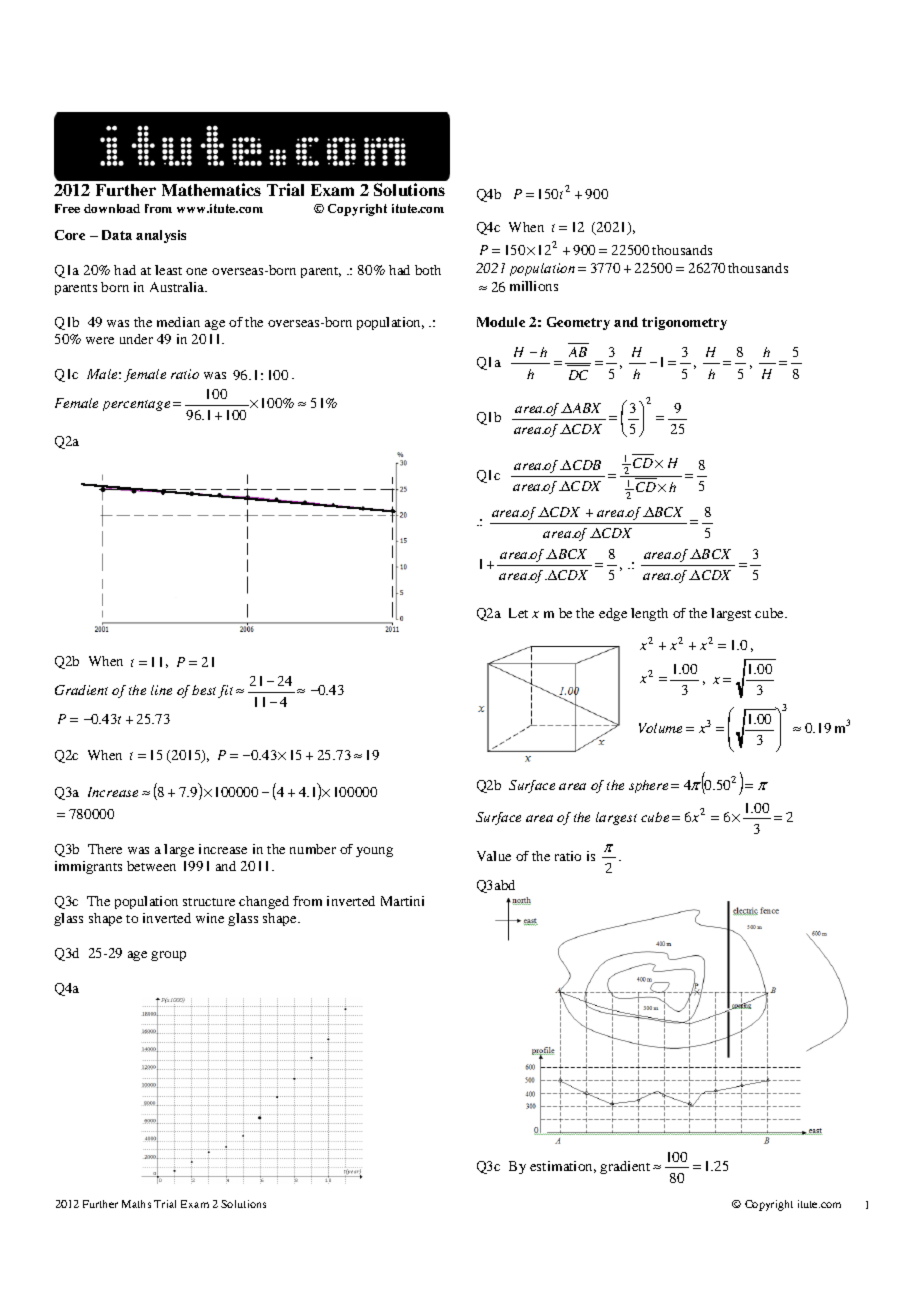 This screenshot has width=924, height=1308. Describe the element at coordinates (161, 236) in the screenshot. I see `analysis` at that location.
